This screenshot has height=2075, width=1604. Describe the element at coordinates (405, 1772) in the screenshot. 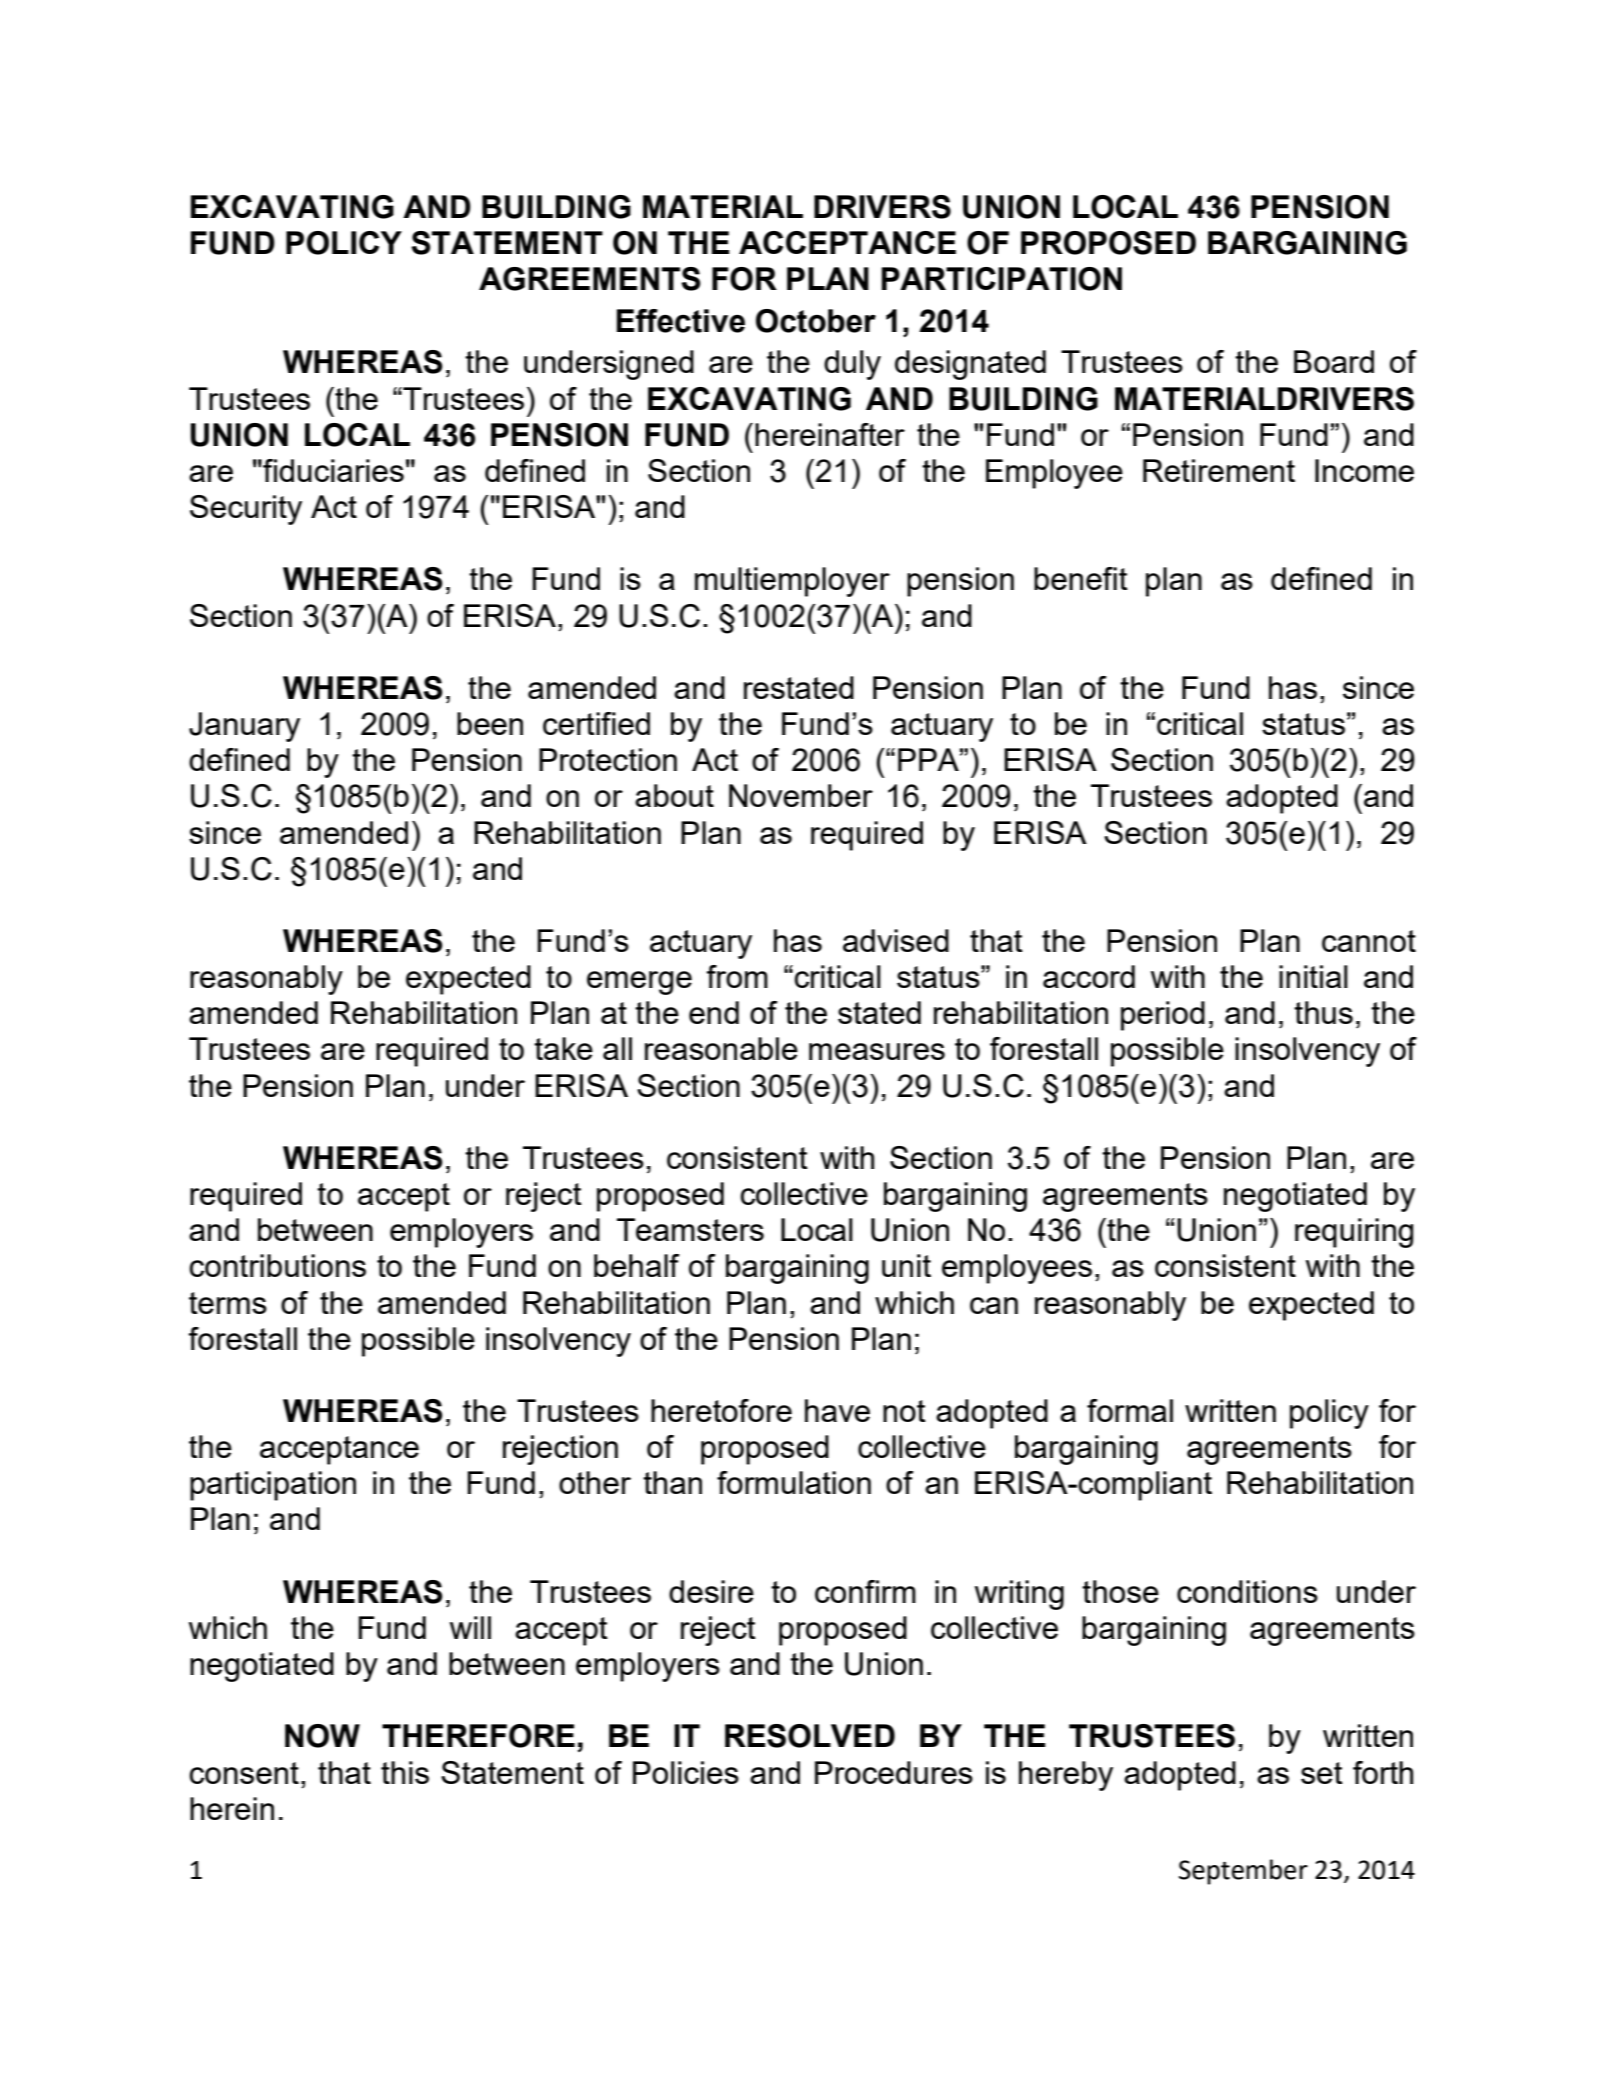

I see `this` at that location.
